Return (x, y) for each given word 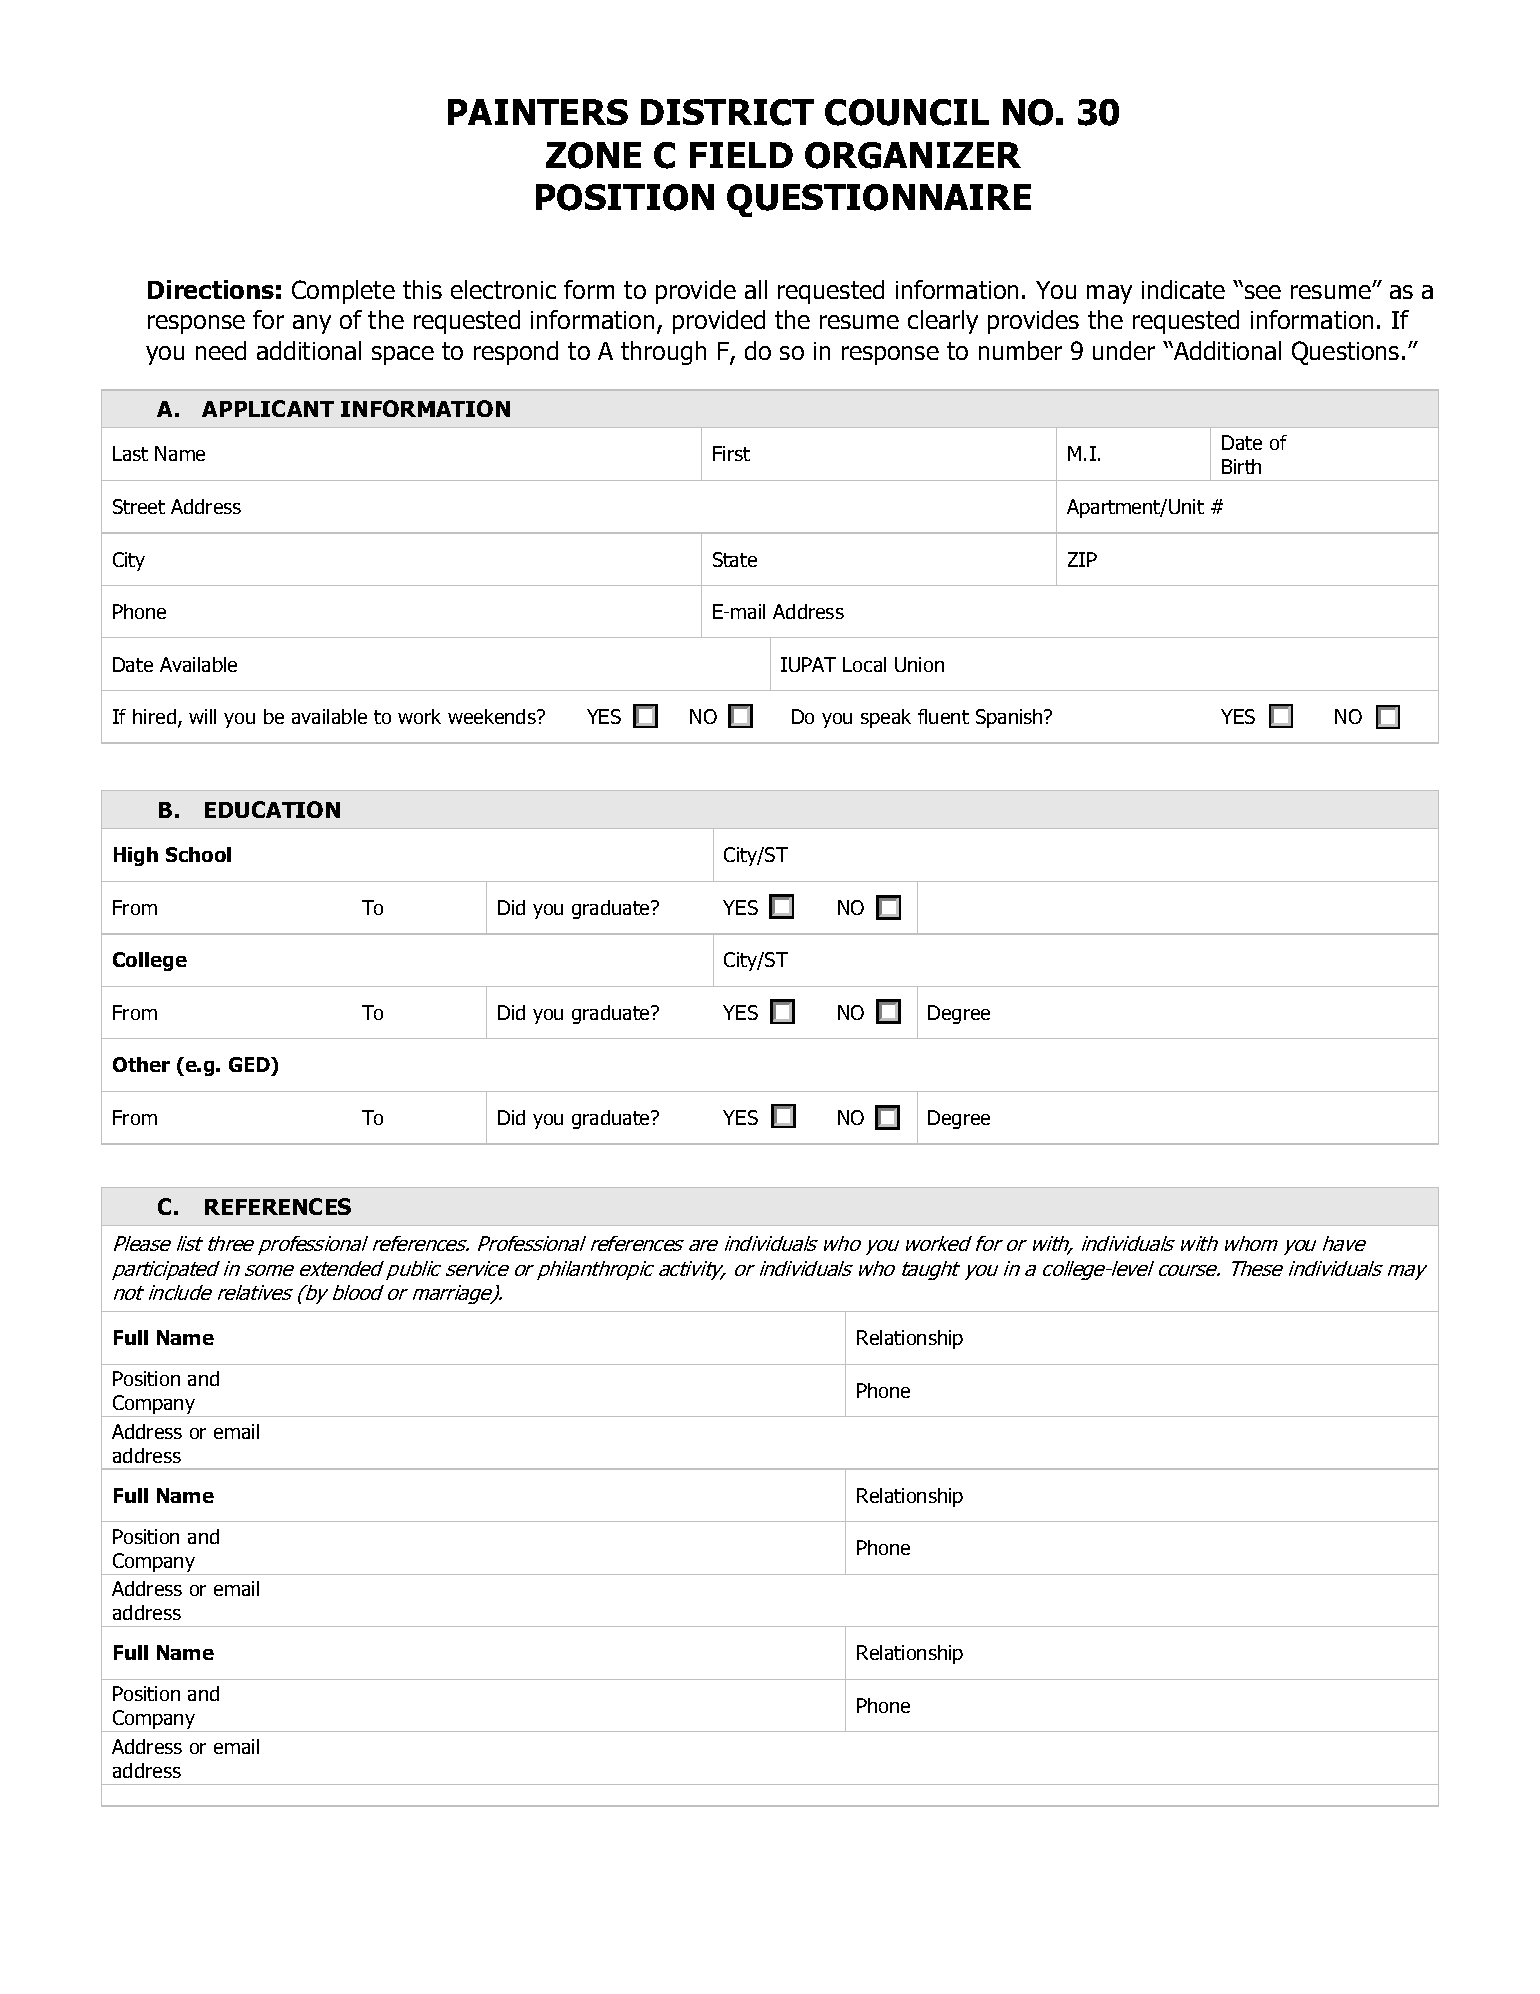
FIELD (741, 155)
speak (886, 718)
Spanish (1010, 718)
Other (141, 1064)
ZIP (1082, 559)
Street (139, 506)
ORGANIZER (913, 155)
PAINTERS (538, 112)
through (663, 353)
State (735, 559)
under (1124, 350)
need (221, 350)
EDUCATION (272, 809)
